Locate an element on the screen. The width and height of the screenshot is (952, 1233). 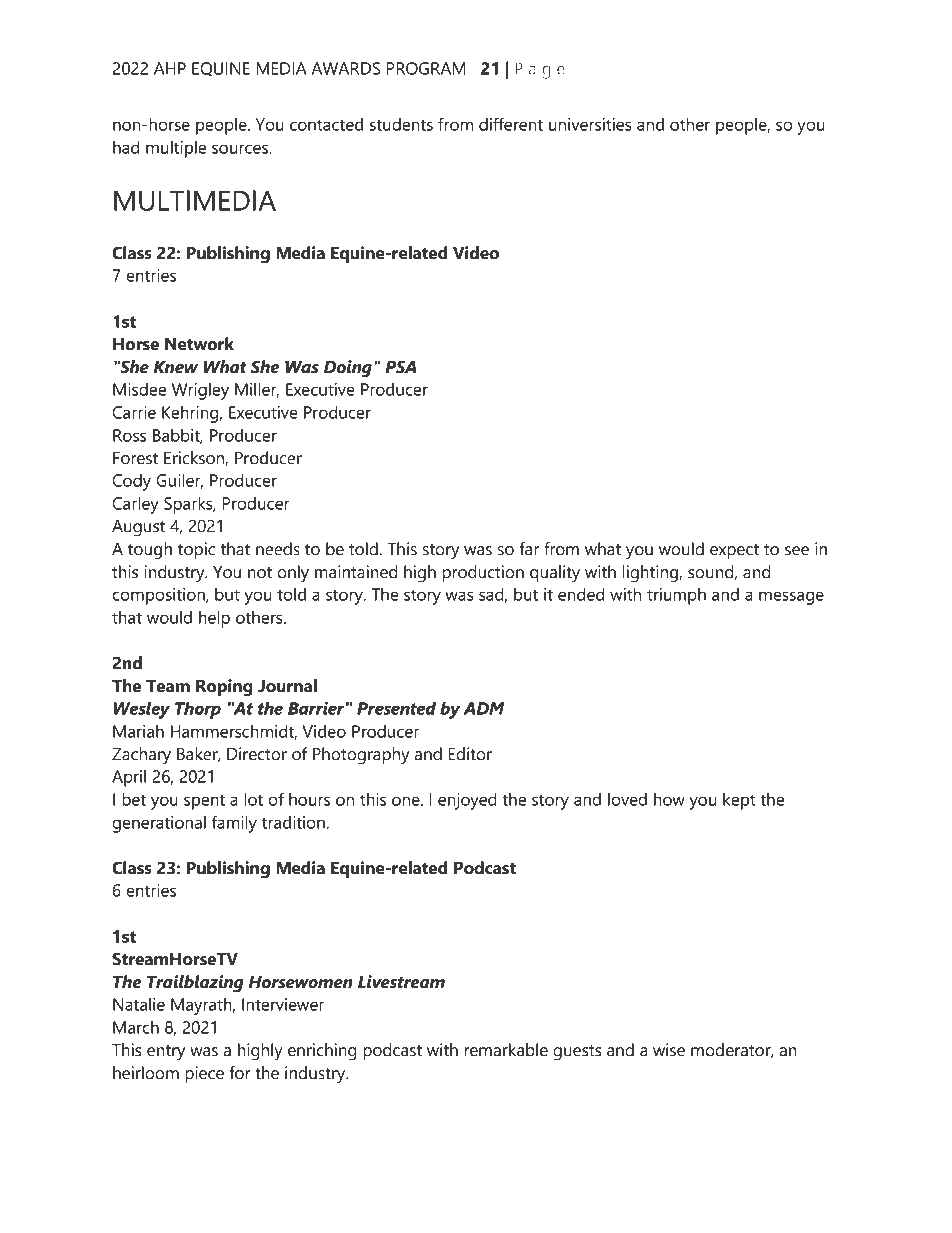
far is located at coordinates (529, 549).
